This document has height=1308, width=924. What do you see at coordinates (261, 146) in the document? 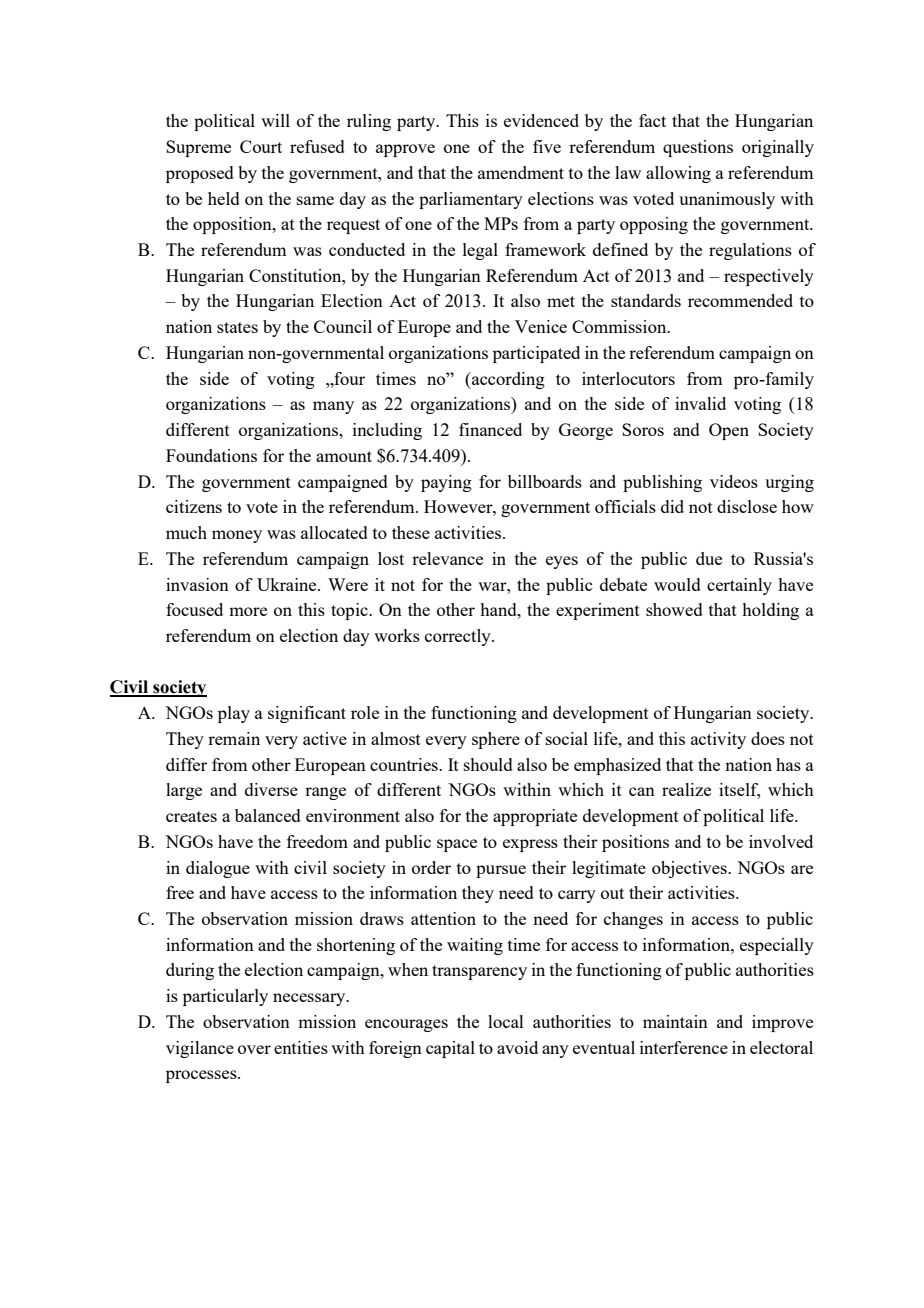
I see `Court` at bounding box center [261, 146].
